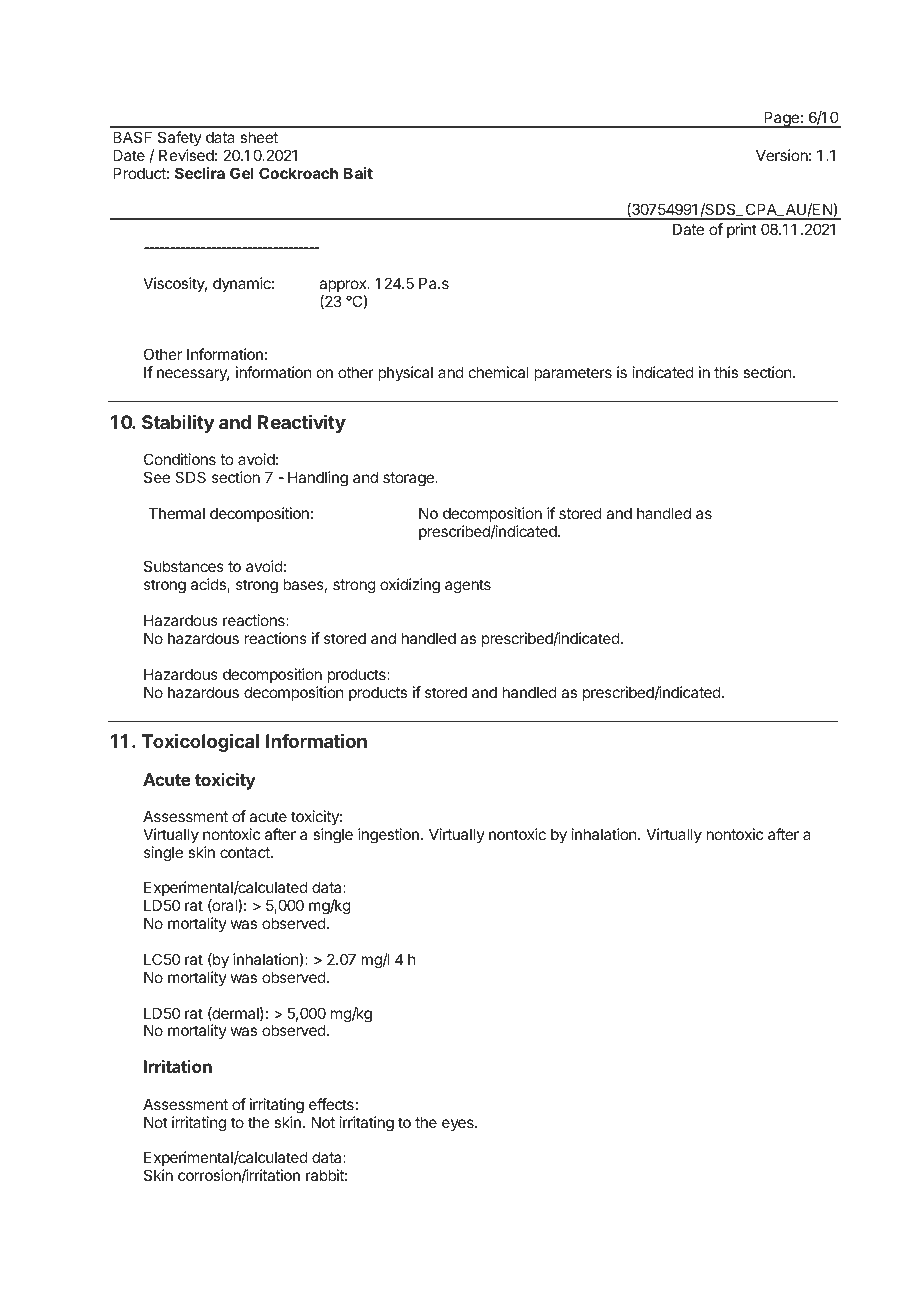 Image resolution: width=924 pixels, height=1308 pixels. What do you see at coordinates (246, 852) in the page?
I see `contact` at bounding box center [246, 852].
